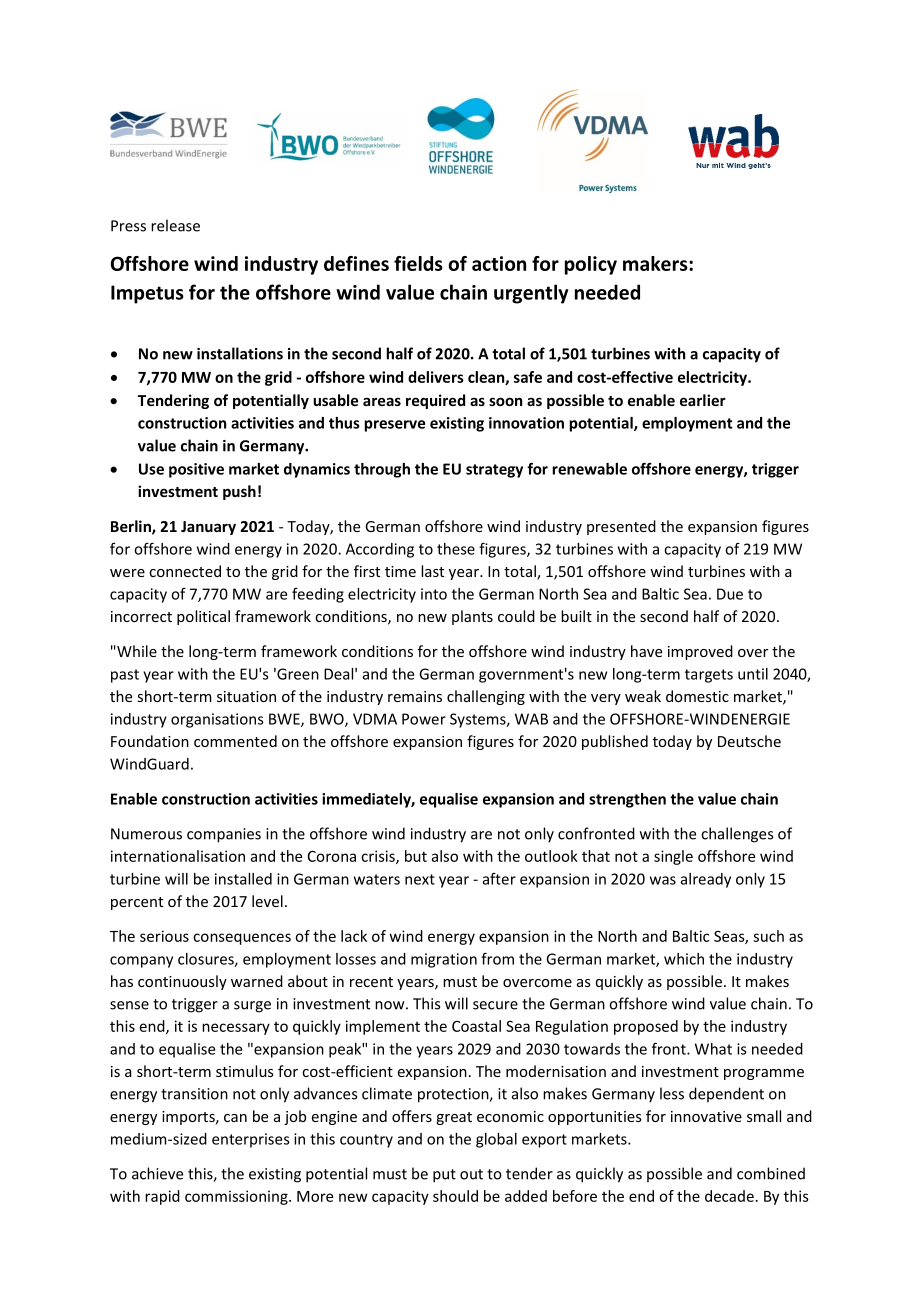  I want to click on release, so click(175, 225).
